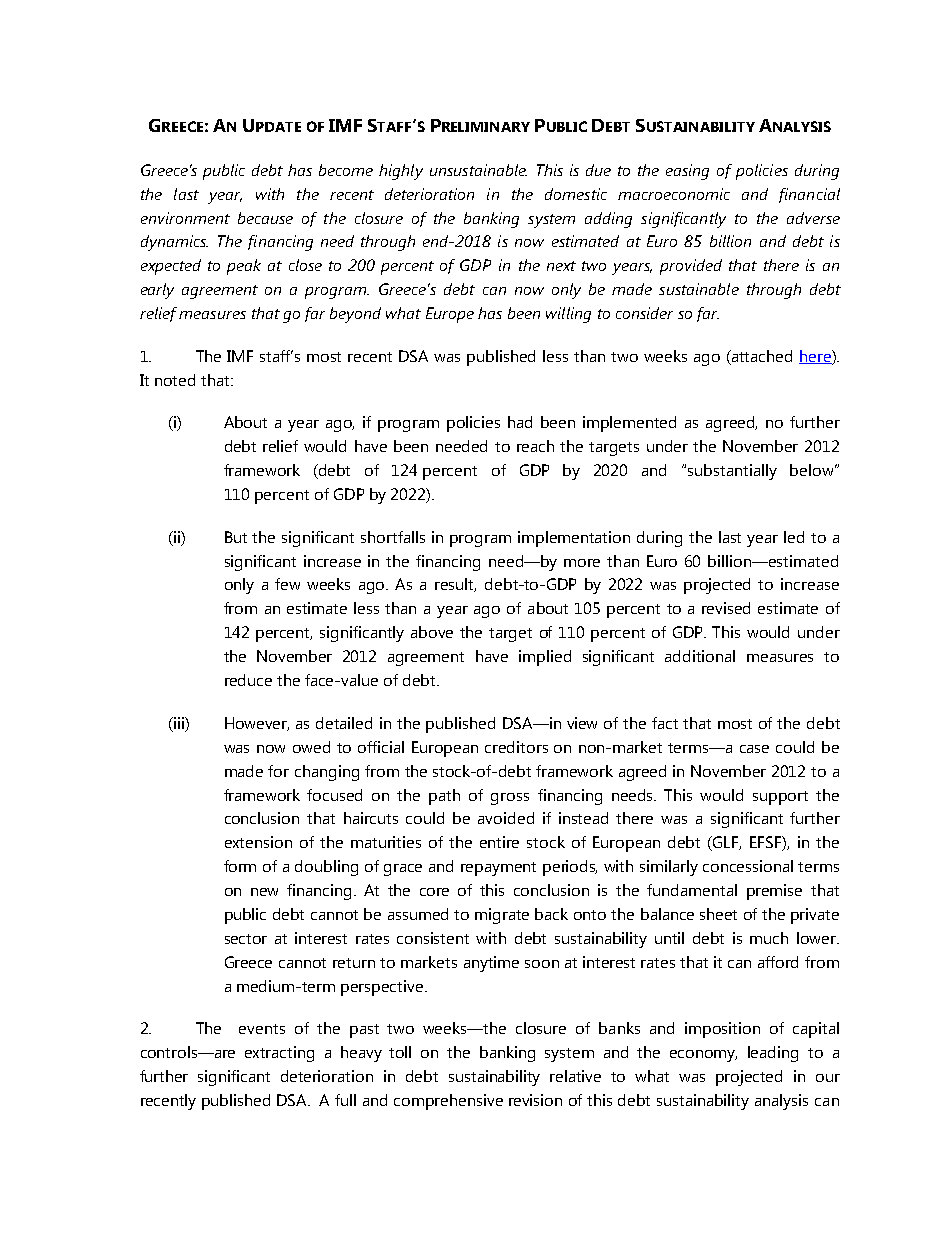 Image resolution: width=952 pixels, height=1233 pixels. Describe the element at coordinates (432, 632) in the page. I see `above` at that location.
